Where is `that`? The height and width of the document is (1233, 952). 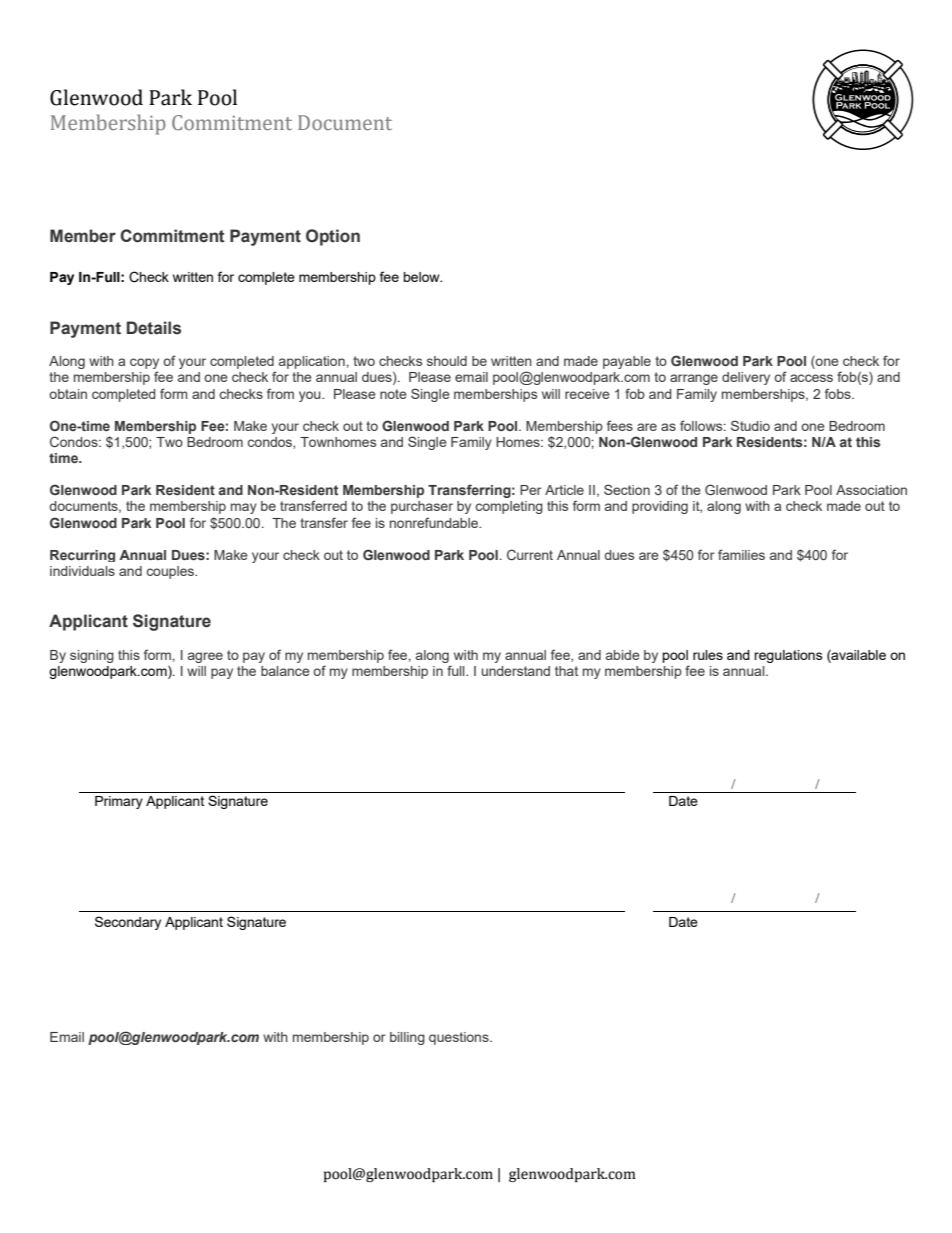
that is located at coordinates (566, 671).
